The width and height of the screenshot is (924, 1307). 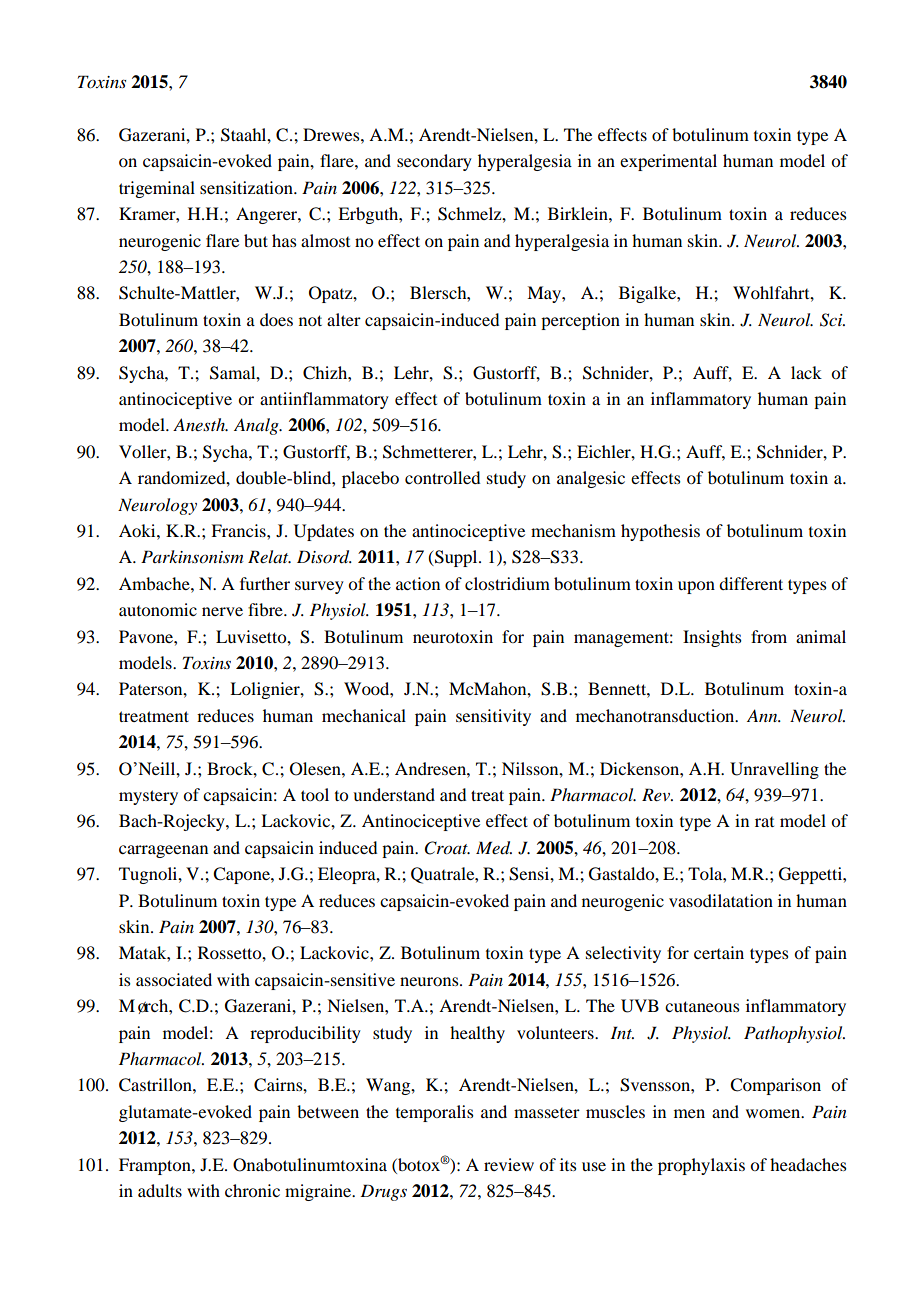 What do you see at coordinates (434, 162) in the screenshot?
I see `secondary` at bounding box center [434, 162].
